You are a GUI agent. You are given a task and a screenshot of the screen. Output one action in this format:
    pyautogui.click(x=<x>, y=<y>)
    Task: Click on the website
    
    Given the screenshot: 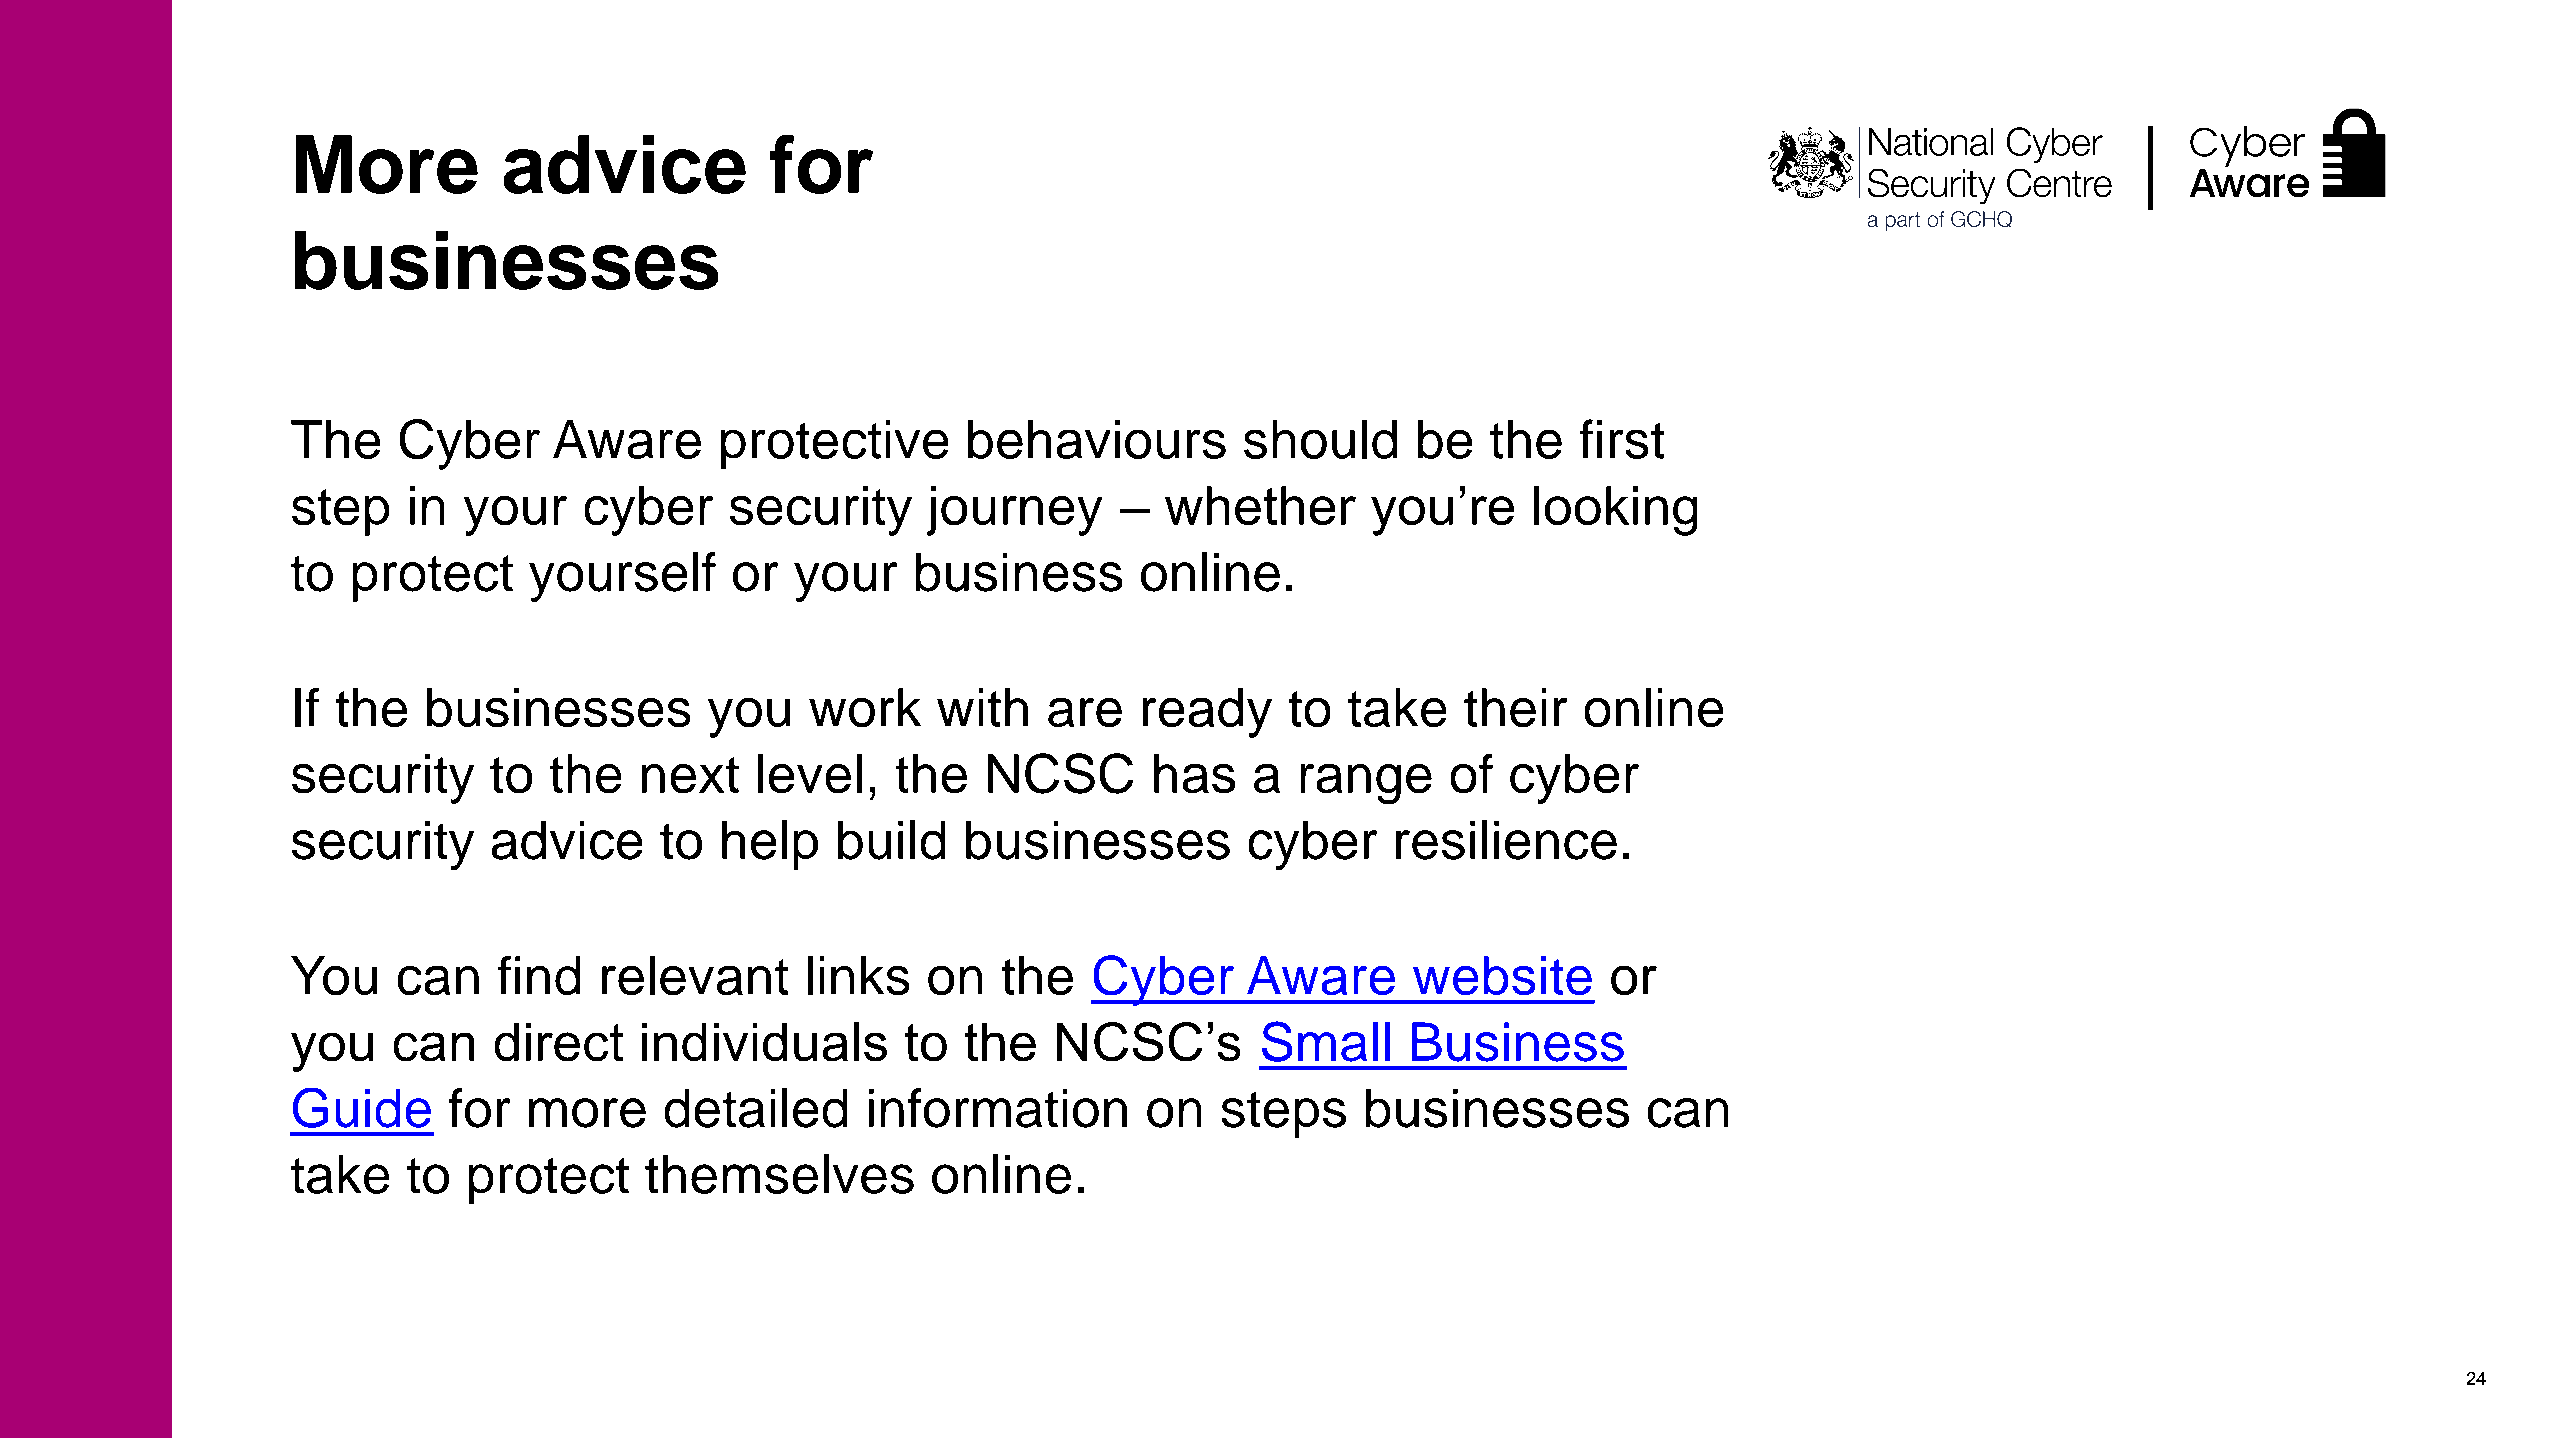 What is the action you would take?
    pyautogui.click(x=1502, y=975)
